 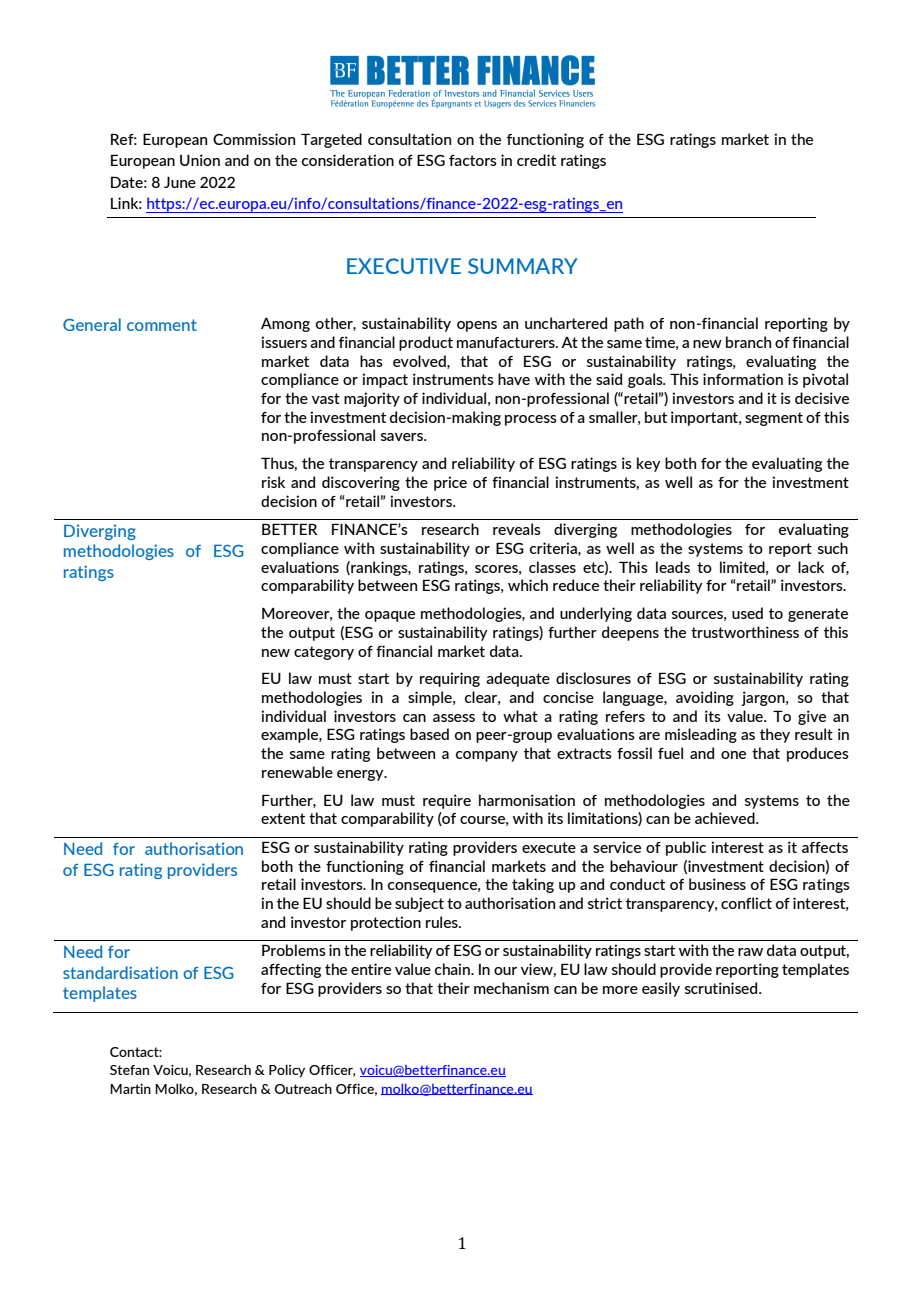 What do you see at coordinates (200, 160) in the screenshot?
I see `Union` at bounding box center [200, 160].
